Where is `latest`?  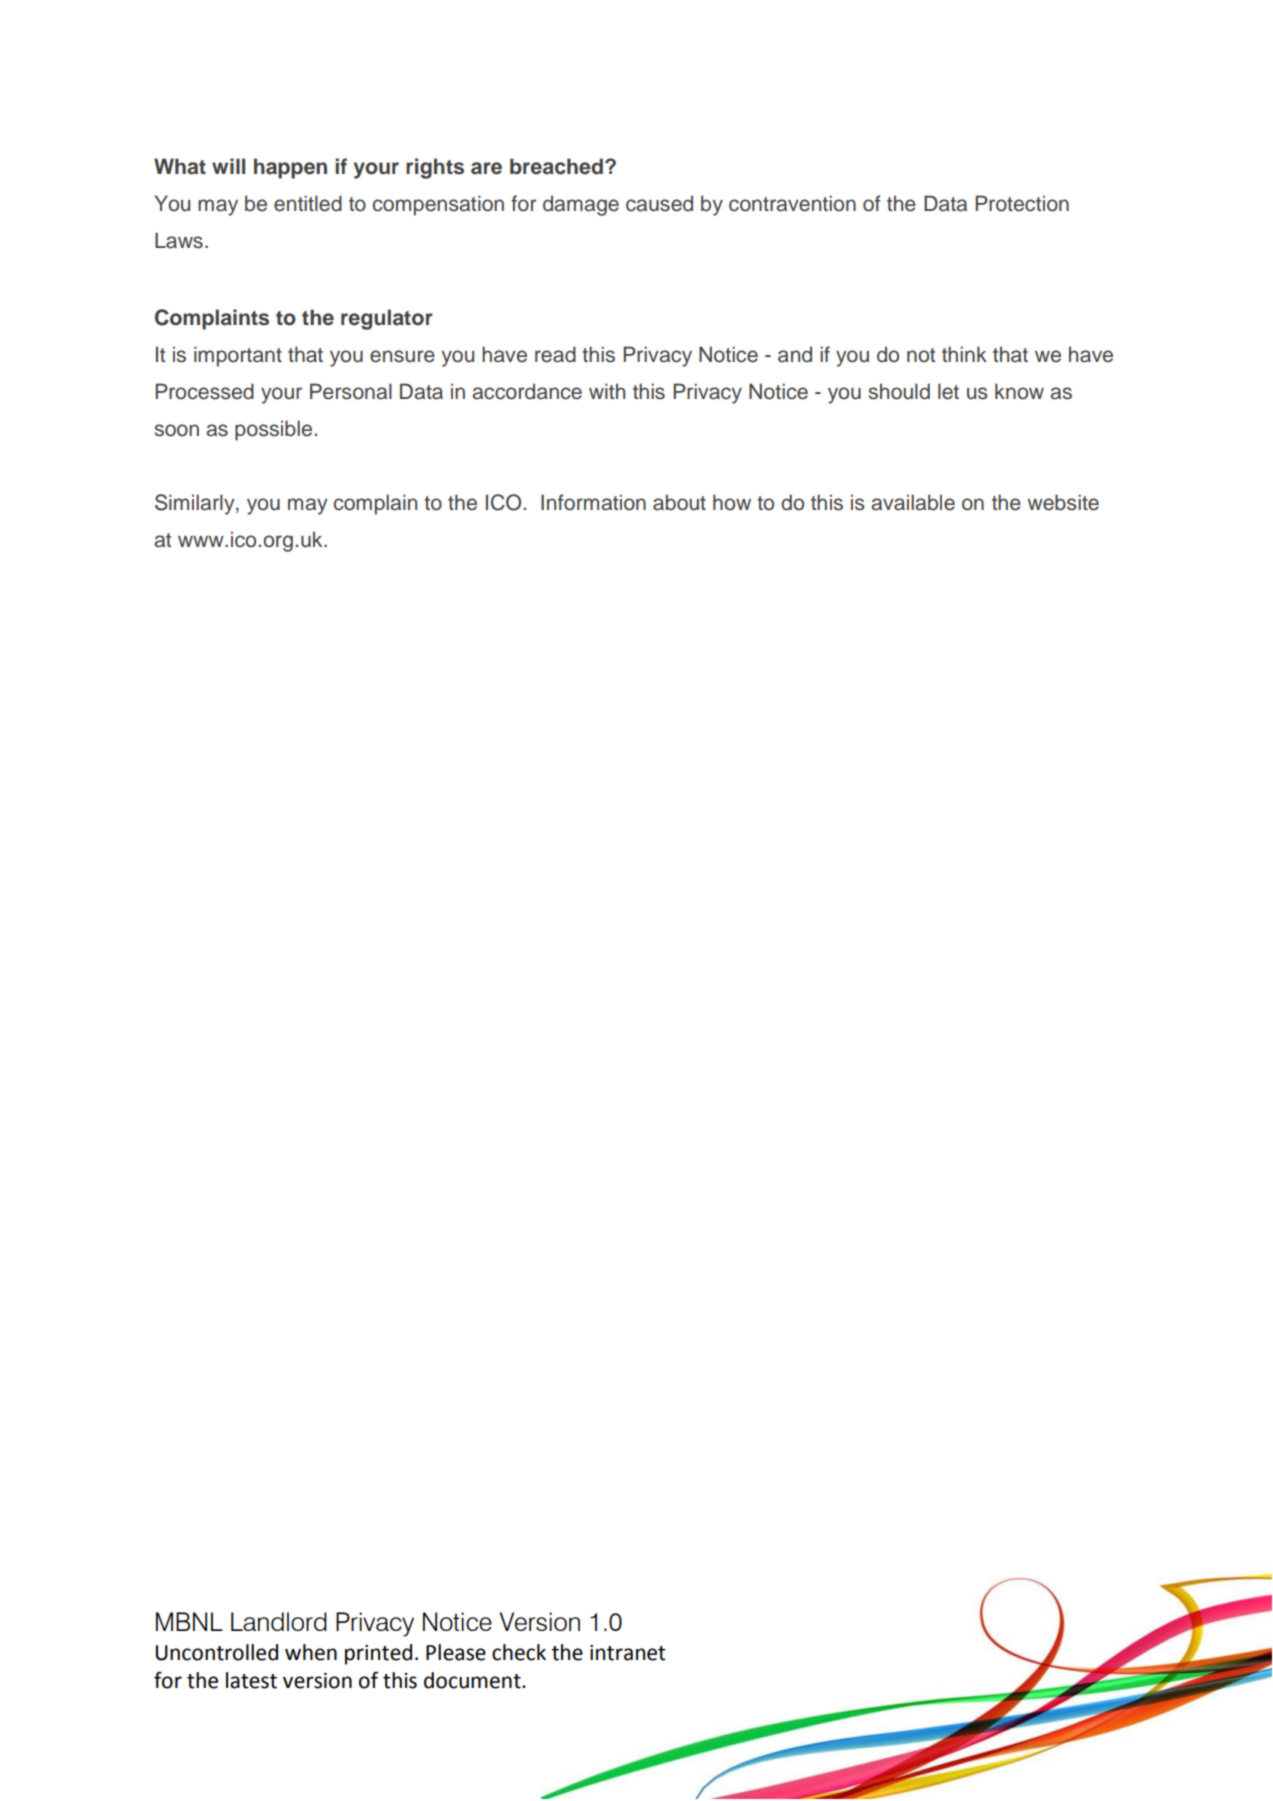 latest is located at coordinates (251, 1680).
